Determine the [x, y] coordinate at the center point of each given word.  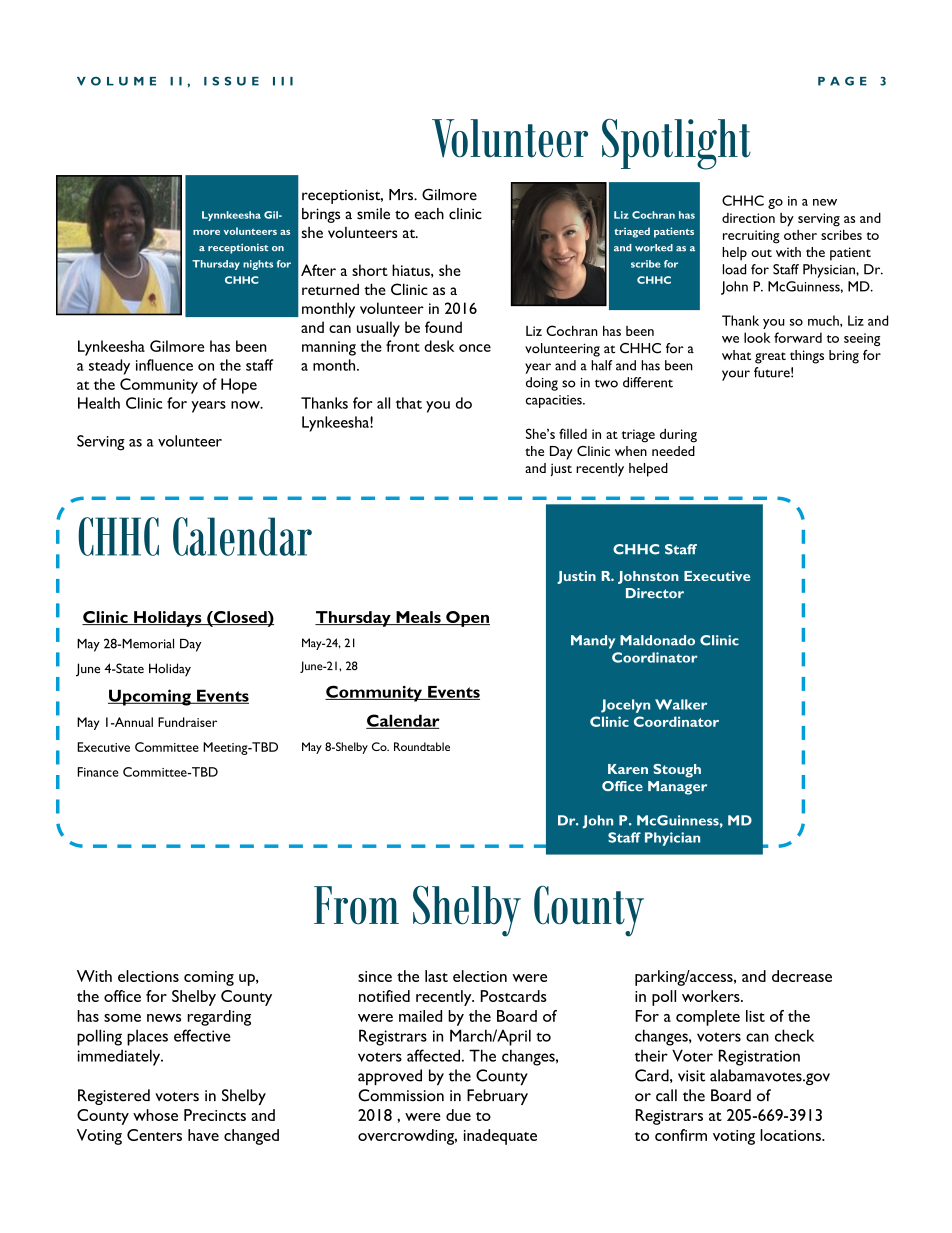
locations [791, 1135]
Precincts [215, 1115]
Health [99, 403]
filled [573, 433]
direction [748, 218]
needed [673, 451]
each [429, 214]
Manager [677, 788]
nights [258, 265]
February [497, 1097]
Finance [97, 772]
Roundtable [422, 746]
